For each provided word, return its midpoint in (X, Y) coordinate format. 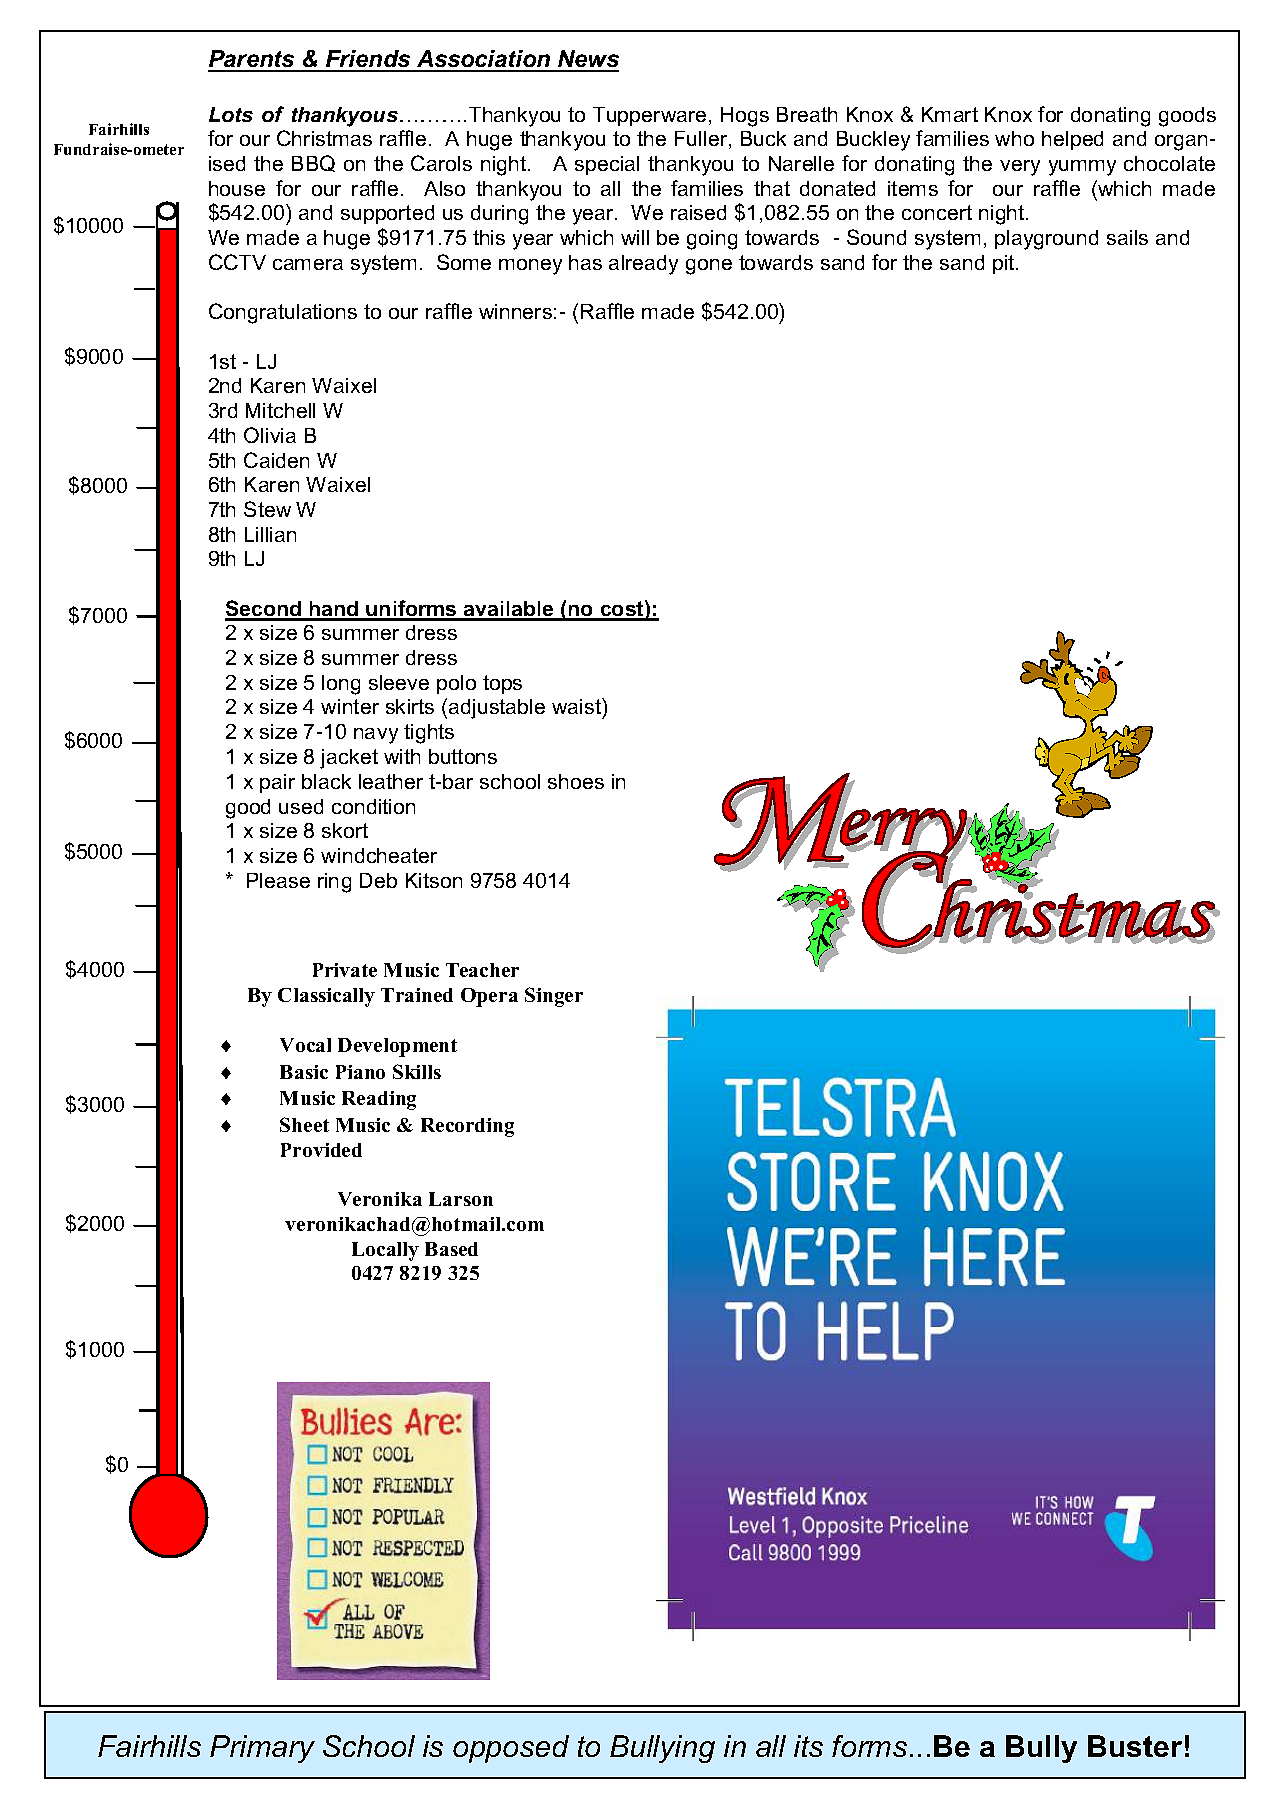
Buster (1135, 1746)
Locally (385, 1251)
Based (451, 1249)
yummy (1082, 168)
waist (577, 706)
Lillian (270, 534)
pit (1005, 264)
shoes (576, 781)
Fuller (702, 140)
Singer (554, 997)
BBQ (313, 163)
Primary (262, 1749)
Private (345, 970)
